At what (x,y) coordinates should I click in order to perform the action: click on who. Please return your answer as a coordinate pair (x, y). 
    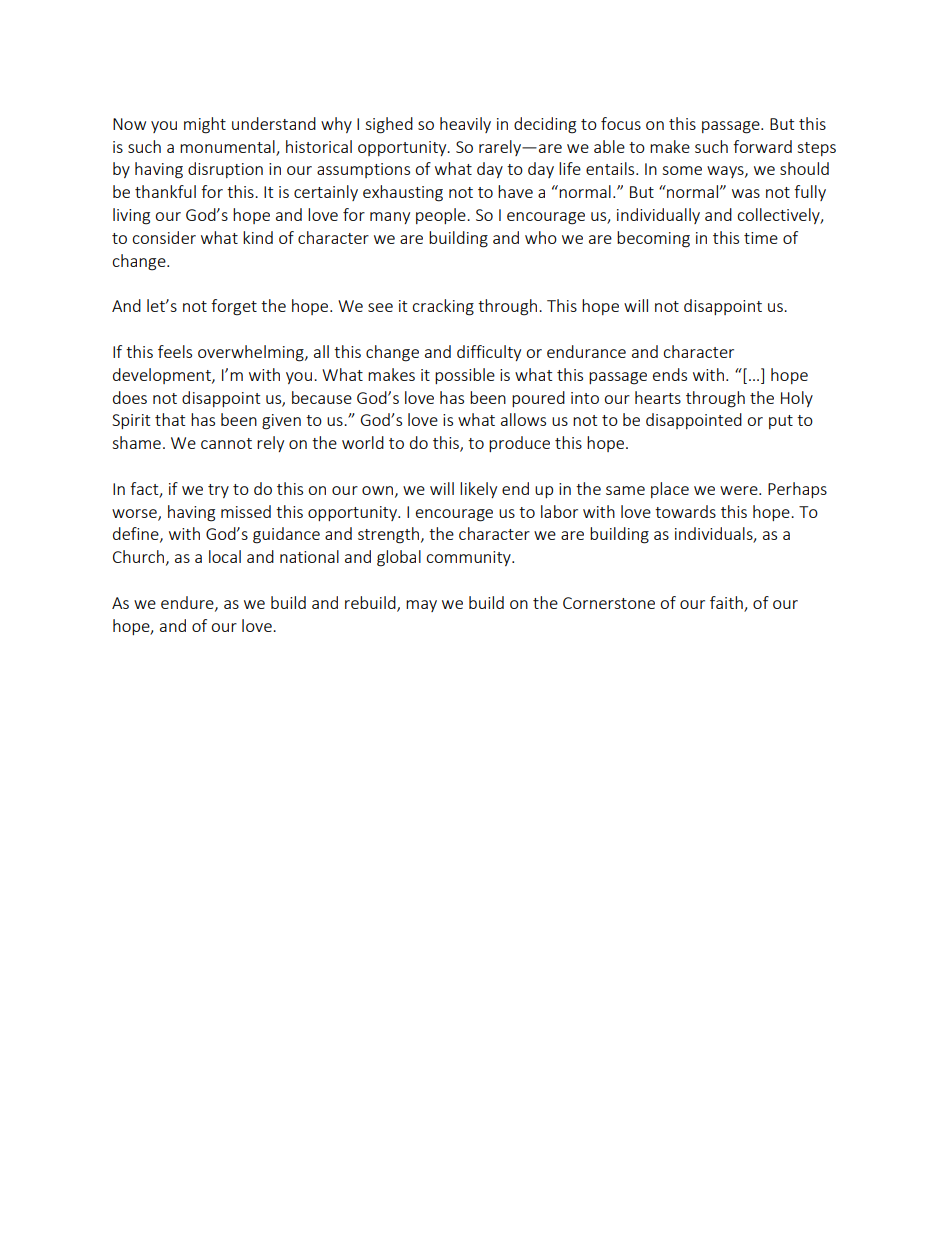
    Looking at the image, I should click on (541, 237).
